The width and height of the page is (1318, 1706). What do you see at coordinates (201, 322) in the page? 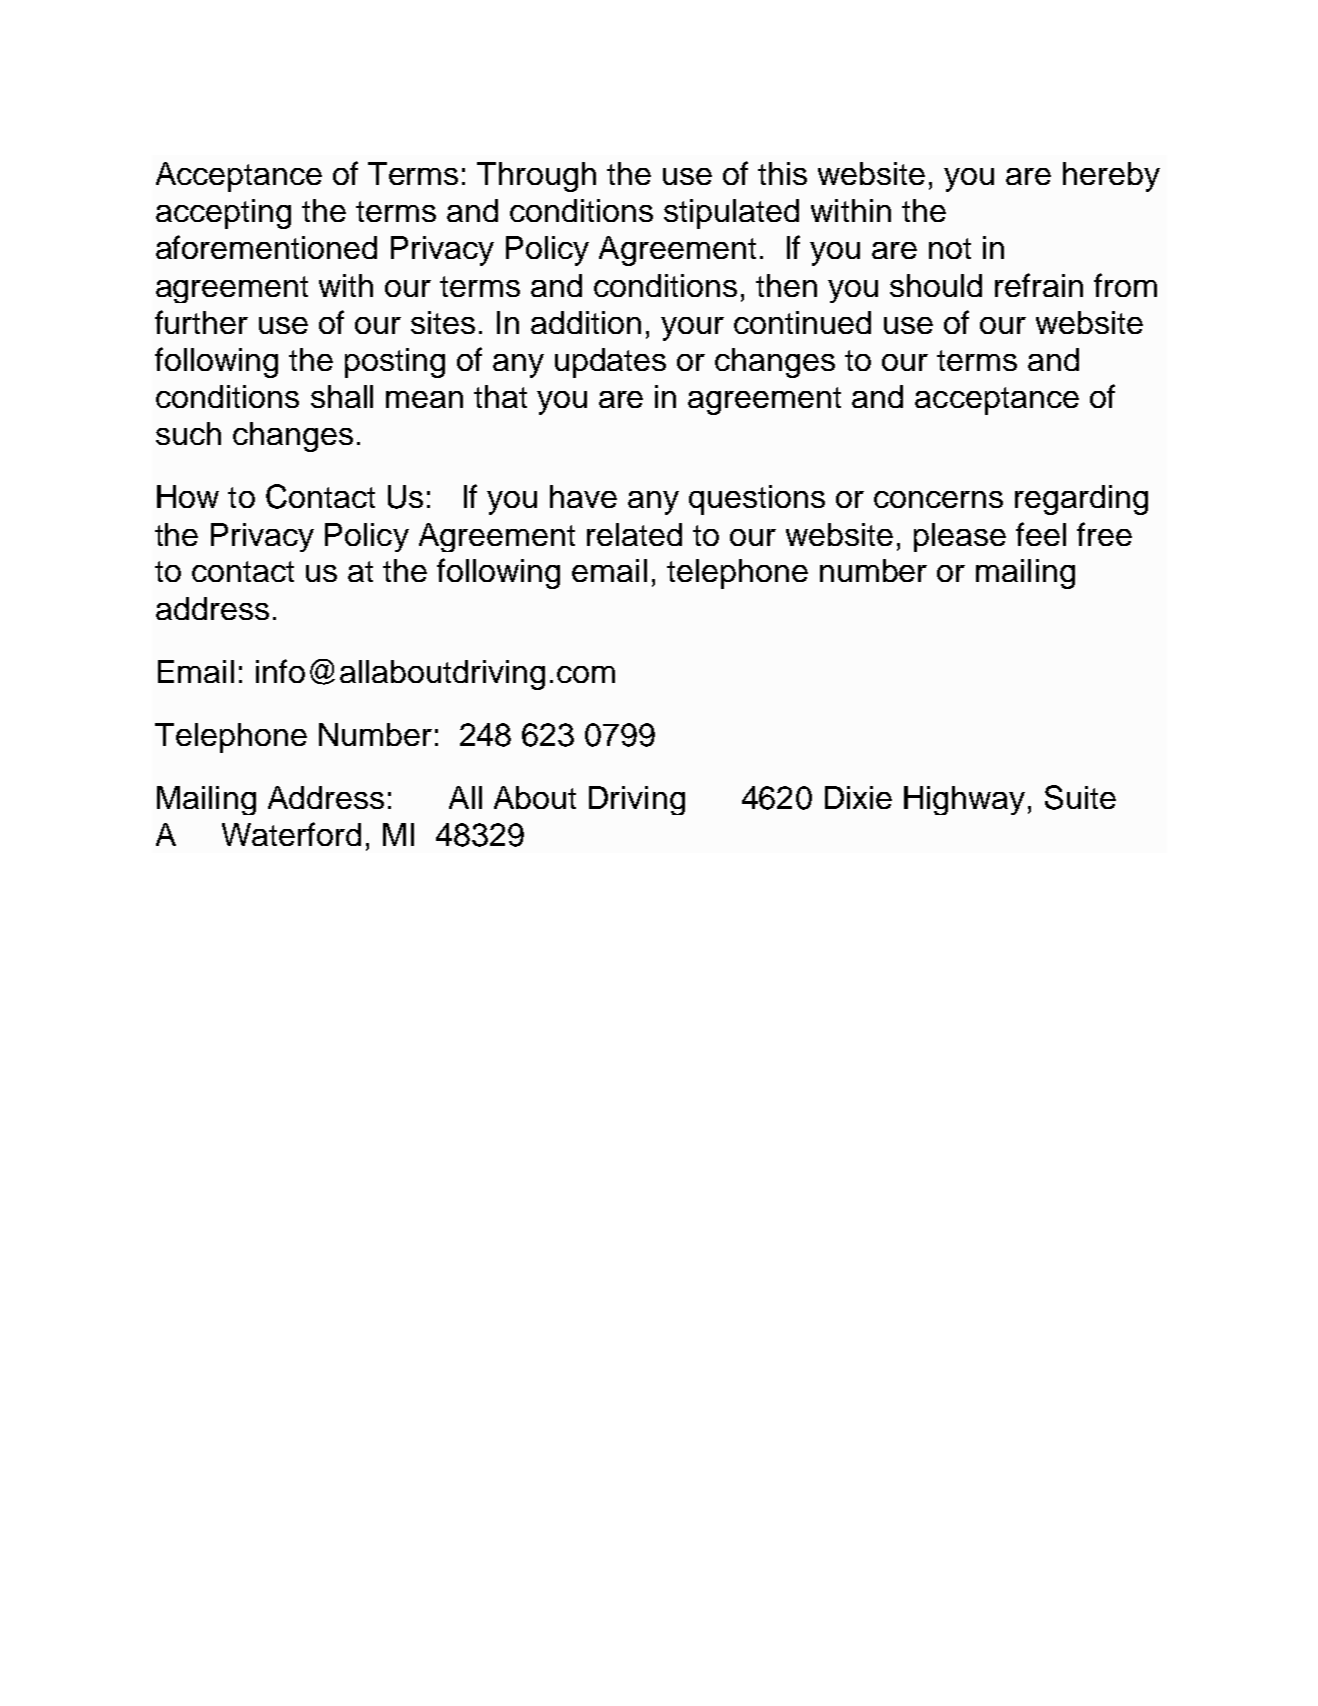
I see `further` at bounding box center [201, 322].
